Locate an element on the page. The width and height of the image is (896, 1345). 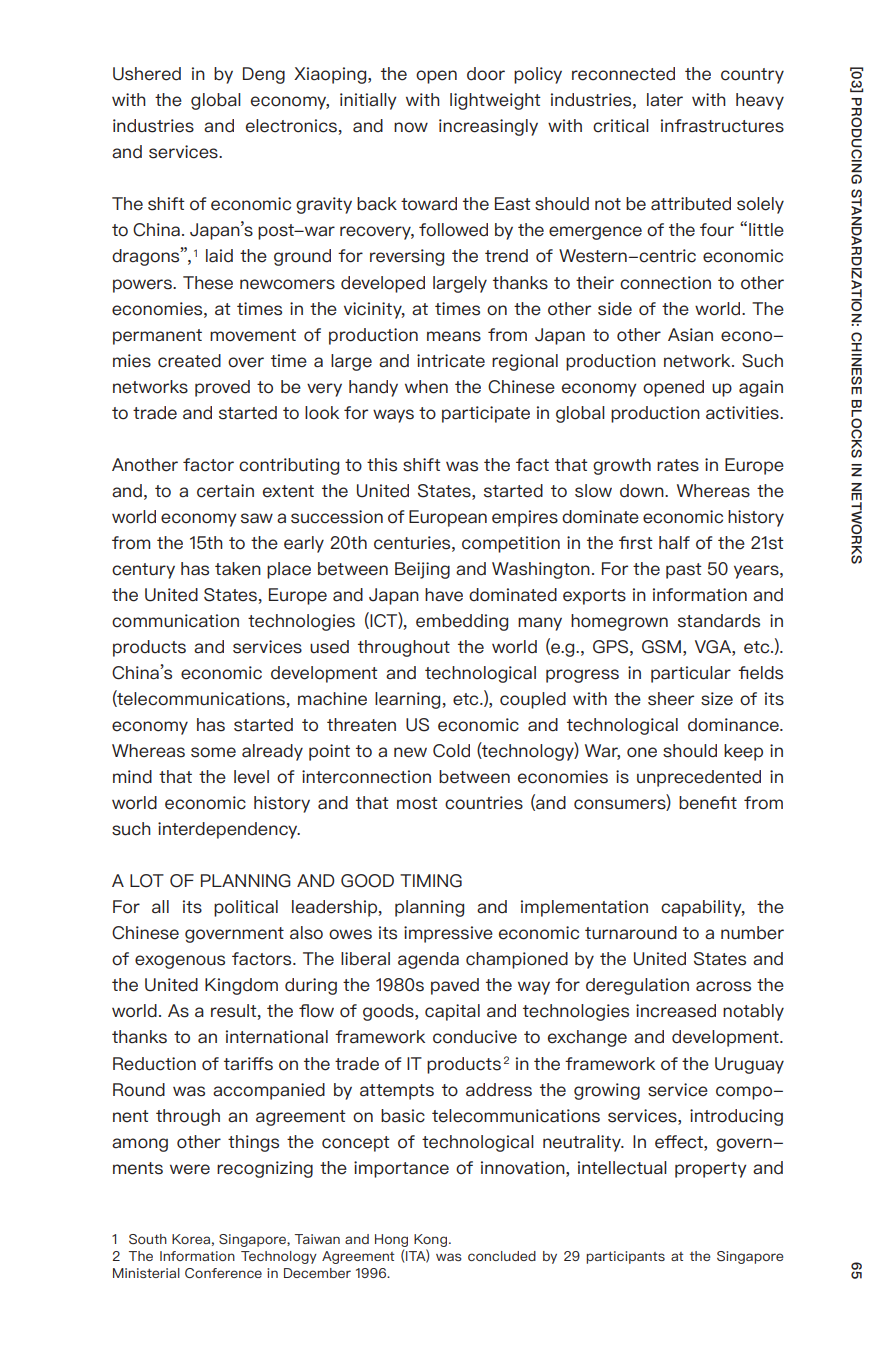
later is located at coordinates (665, 100).
